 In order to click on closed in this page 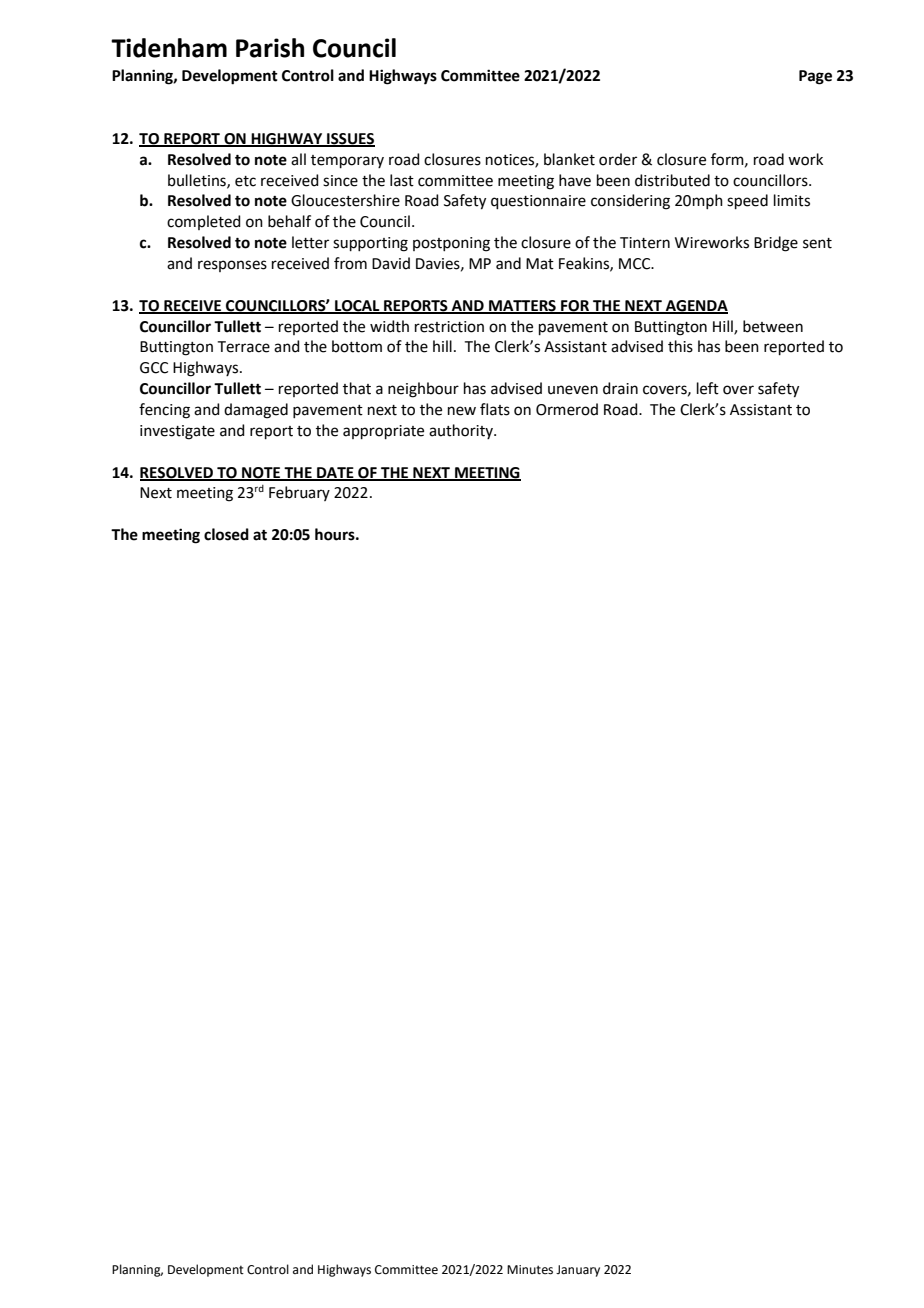, I will do `click(226, 534)`.
